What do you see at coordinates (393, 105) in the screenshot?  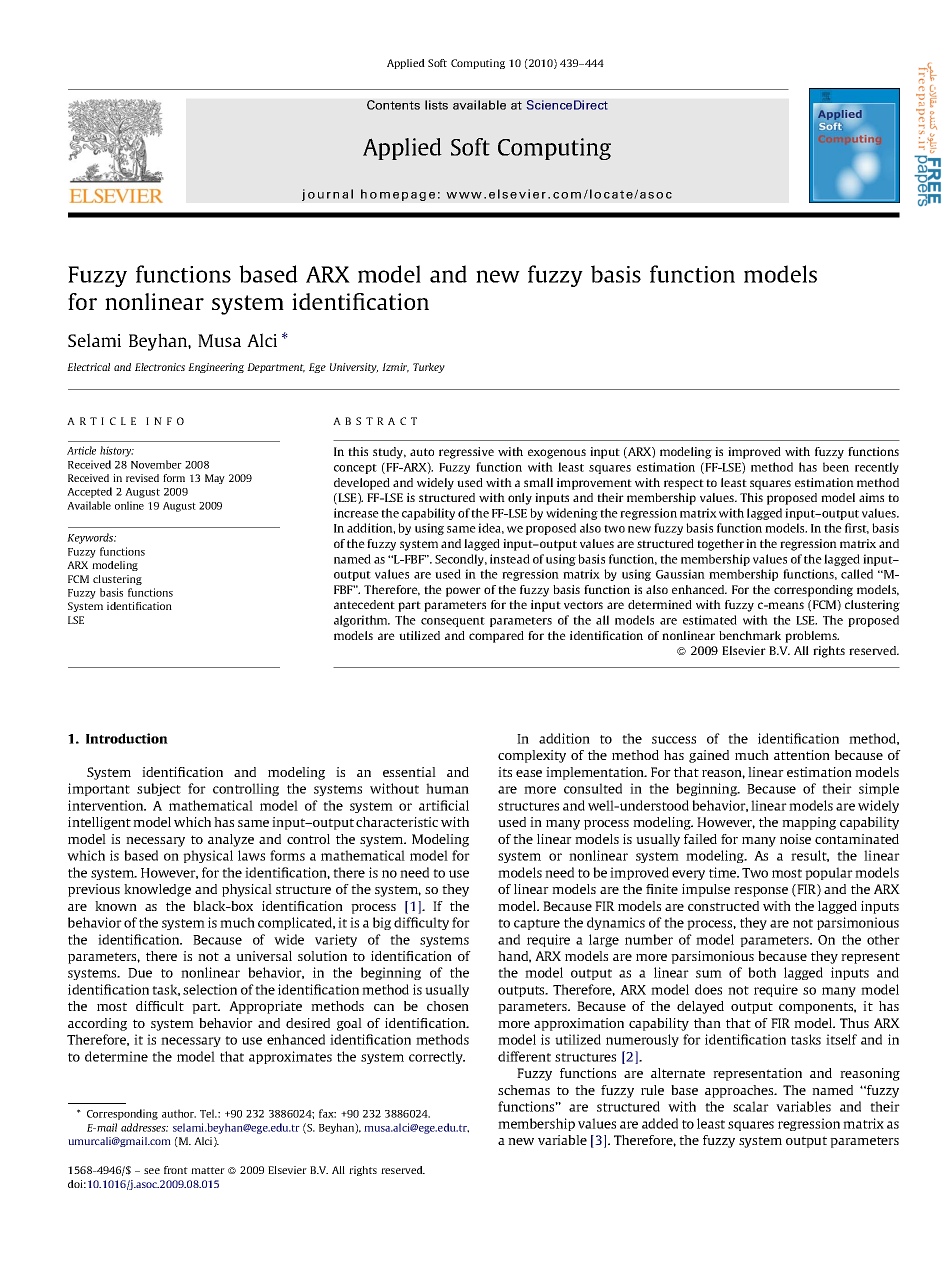 I see `Contents` at bounding box center [393, 105].
